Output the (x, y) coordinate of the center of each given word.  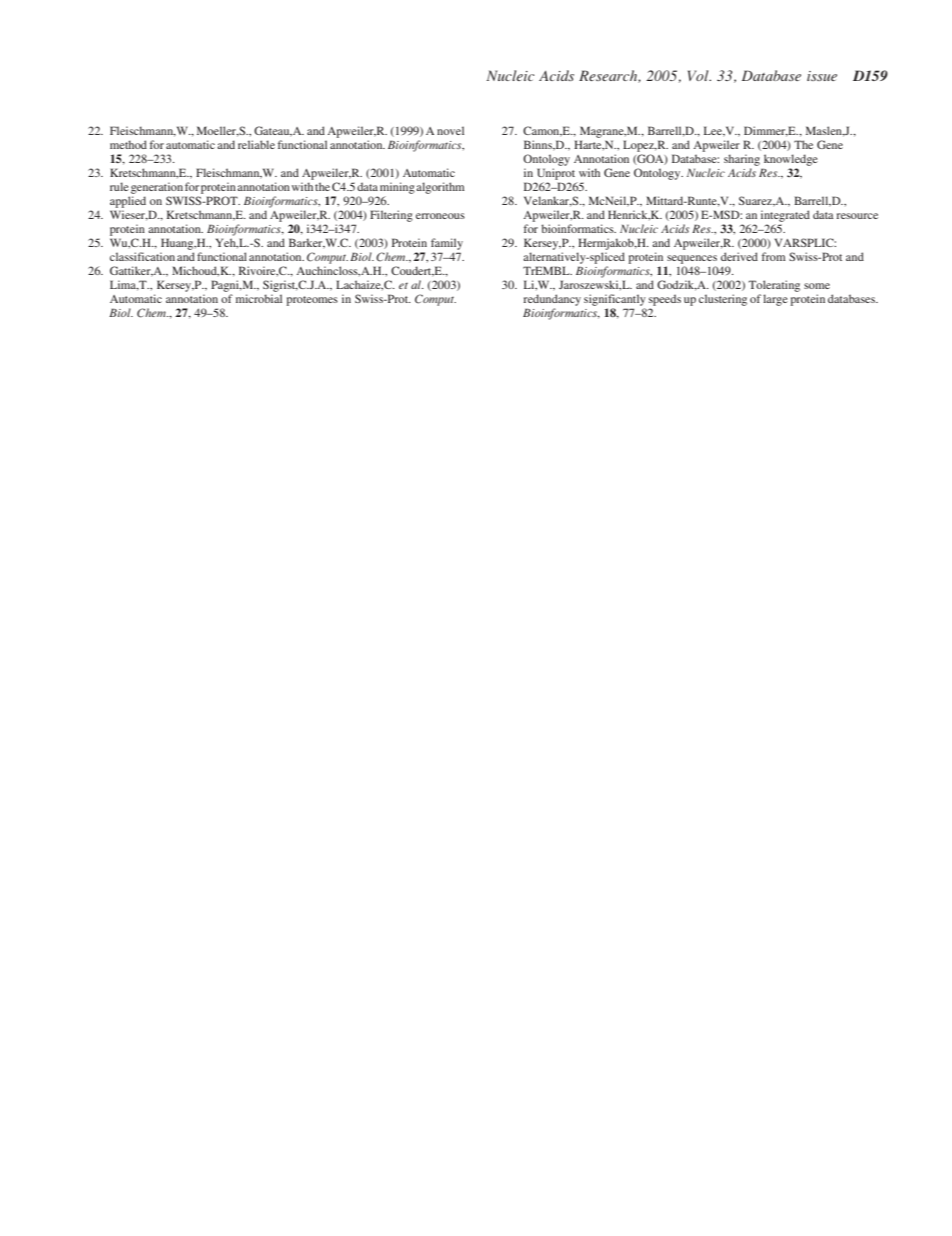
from (774, 256)
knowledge (791, 160)
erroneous (440, 216)
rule (119, 186)
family (447, 244)
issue (822, 76)
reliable (256, 144)
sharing (742, 160)
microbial (259, 298)
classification (142, 256)
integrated (785, 216)
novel (450, 130)
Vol (699, 75)
